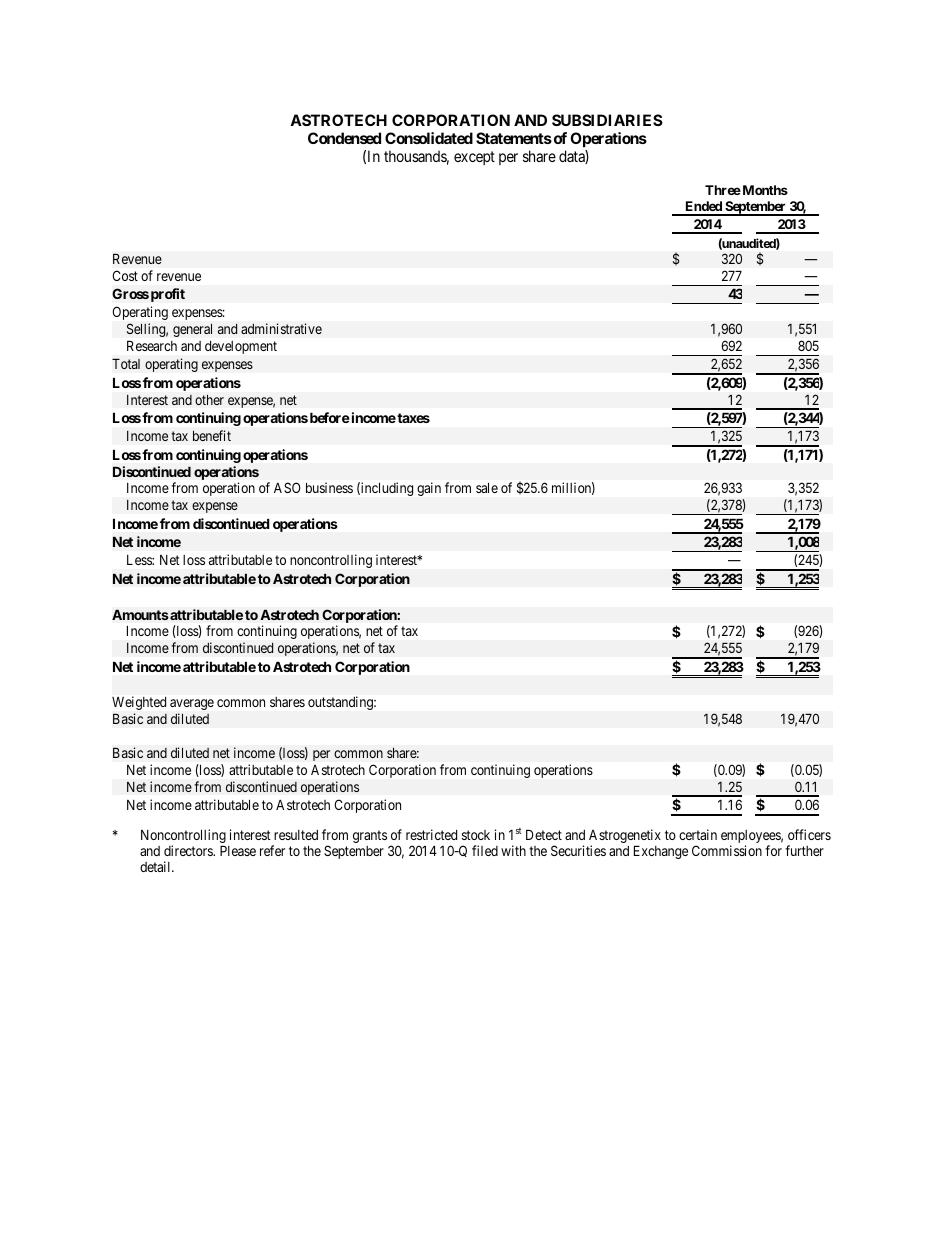 The width and height of the screenshot is (952, 1233). Describe the element at coordinates (698, 834) in the screenshot. I see `certain` at that location.
